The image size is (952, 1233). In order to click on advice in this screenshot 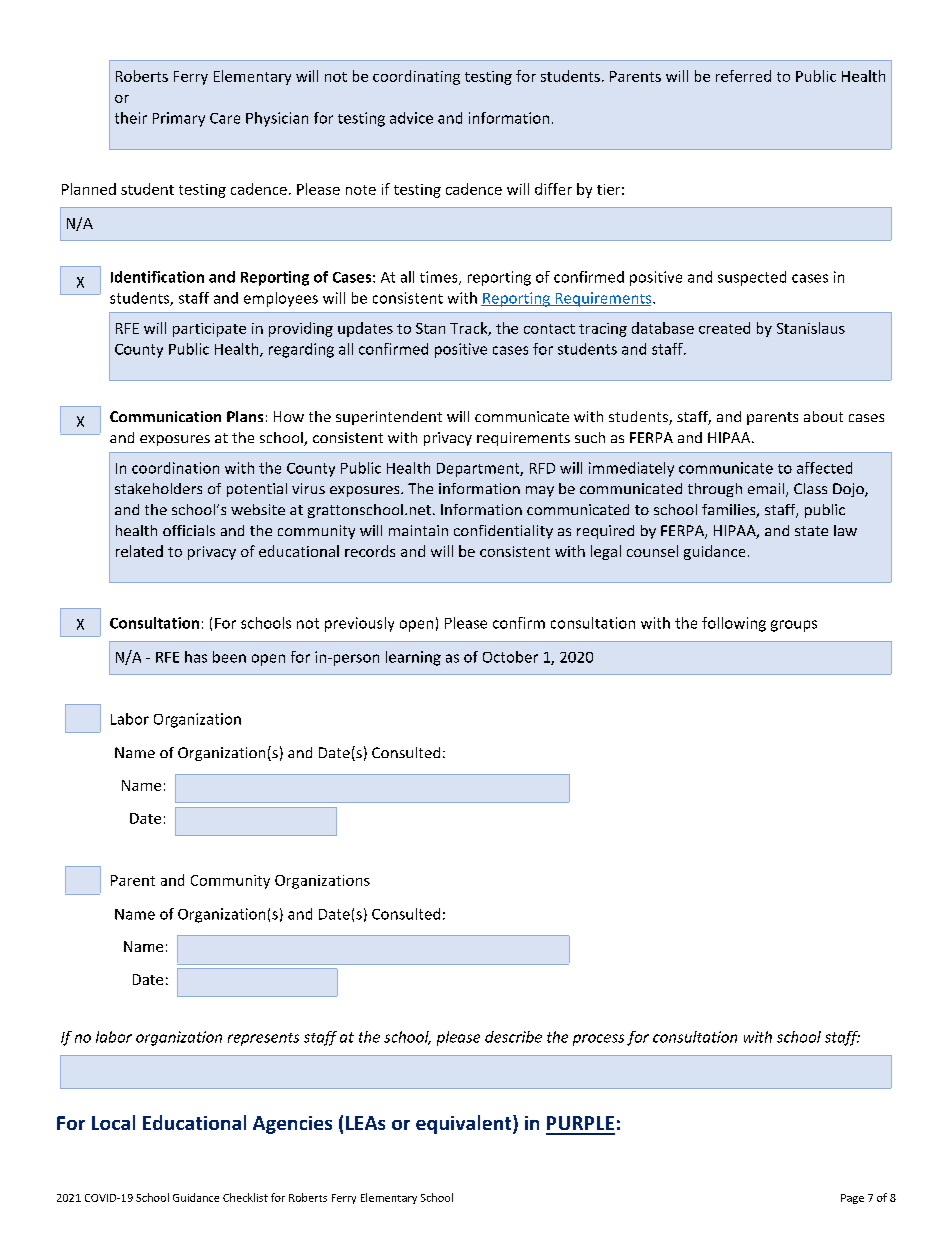, I will do `click(411, 118)`.
